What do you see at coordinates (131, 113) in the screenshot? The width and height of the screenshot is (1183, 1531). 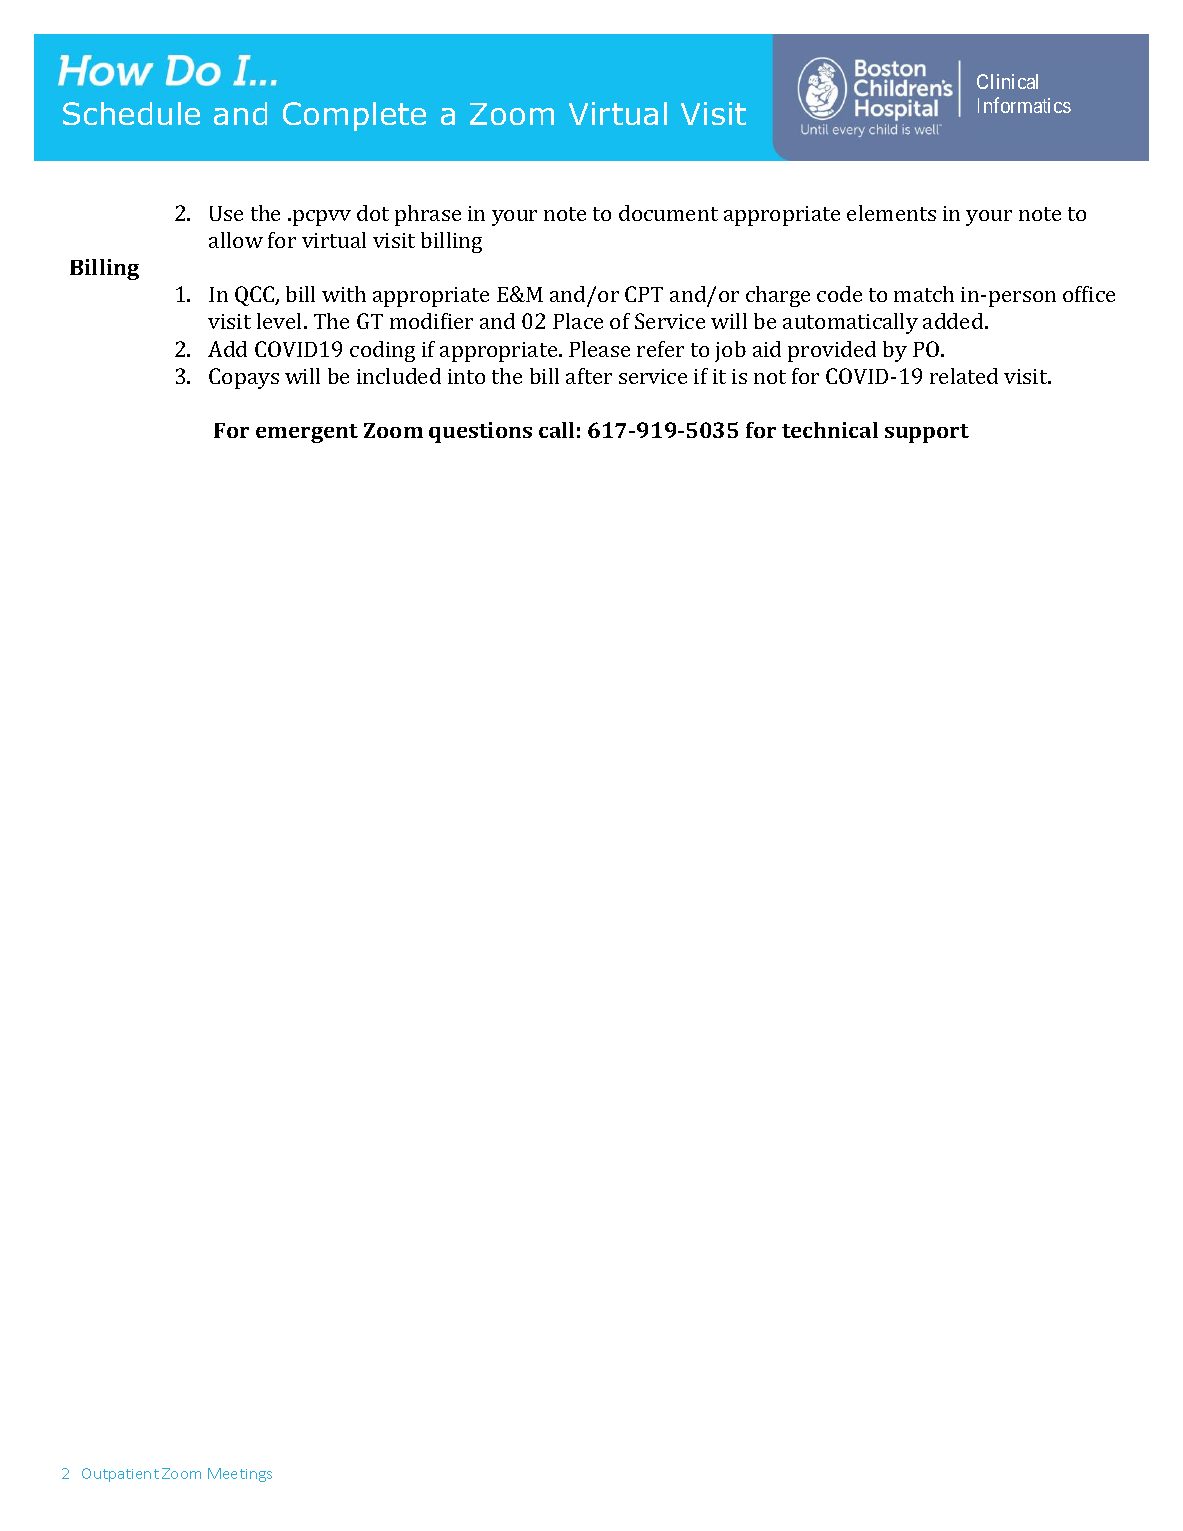 I see `Schedule` at bounding box center [131, 113].
